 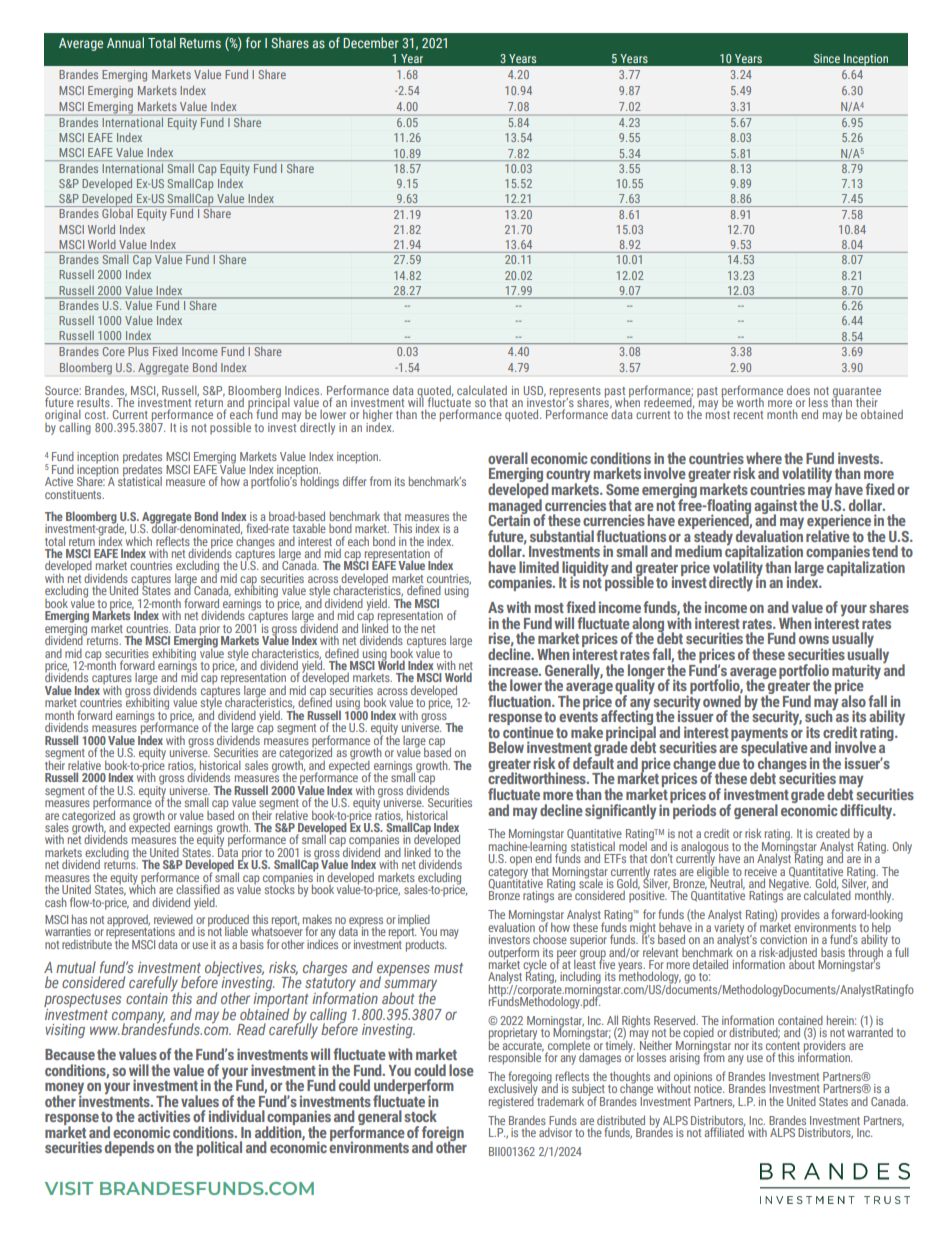 I want to click on December, so click(x=371, y=42).
